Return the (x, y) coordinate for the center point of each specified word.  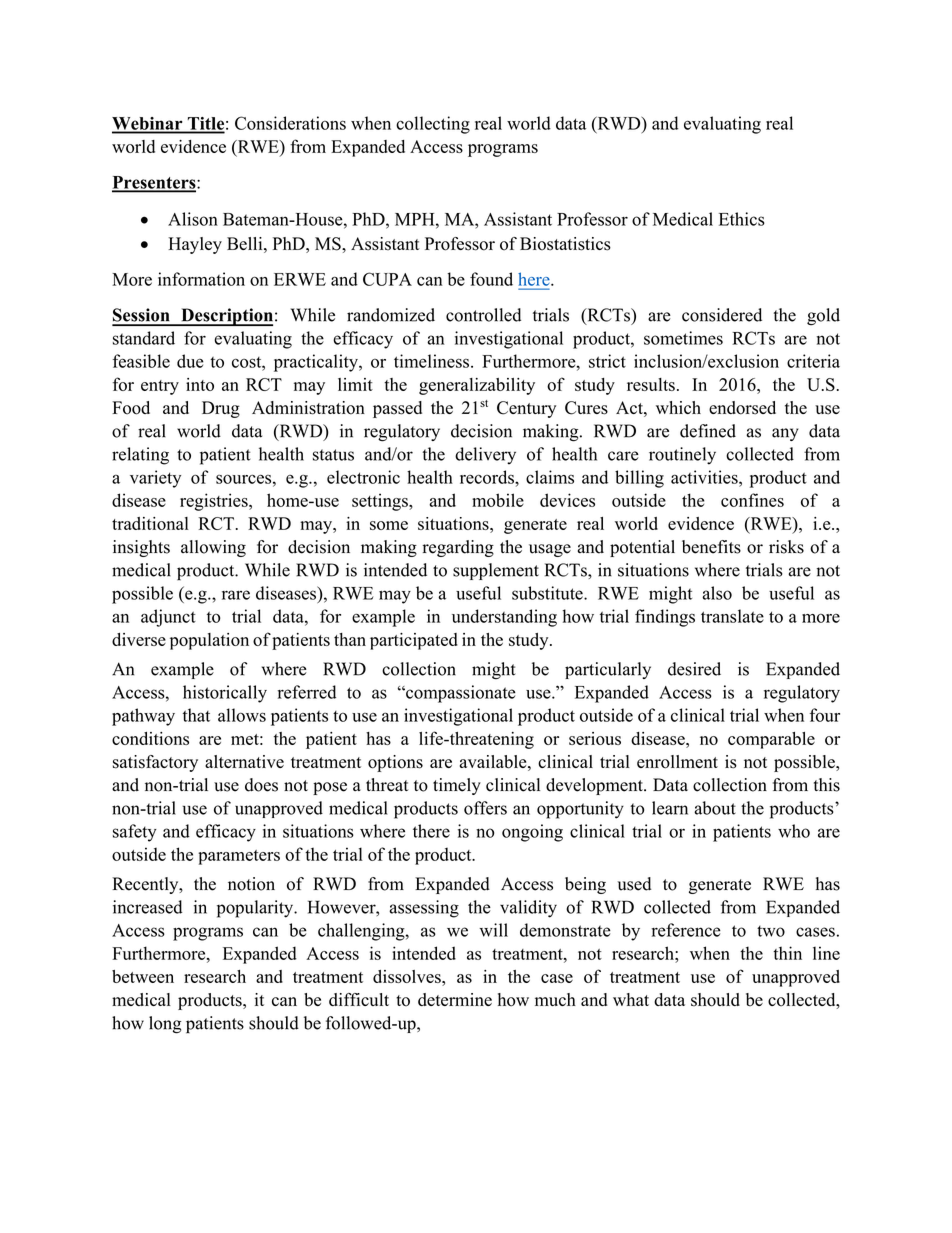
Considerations (290, 123)
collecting (433, 125)
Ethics (742, 219)
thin (787, 953)
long (165, 1025)
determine (455, 999)
